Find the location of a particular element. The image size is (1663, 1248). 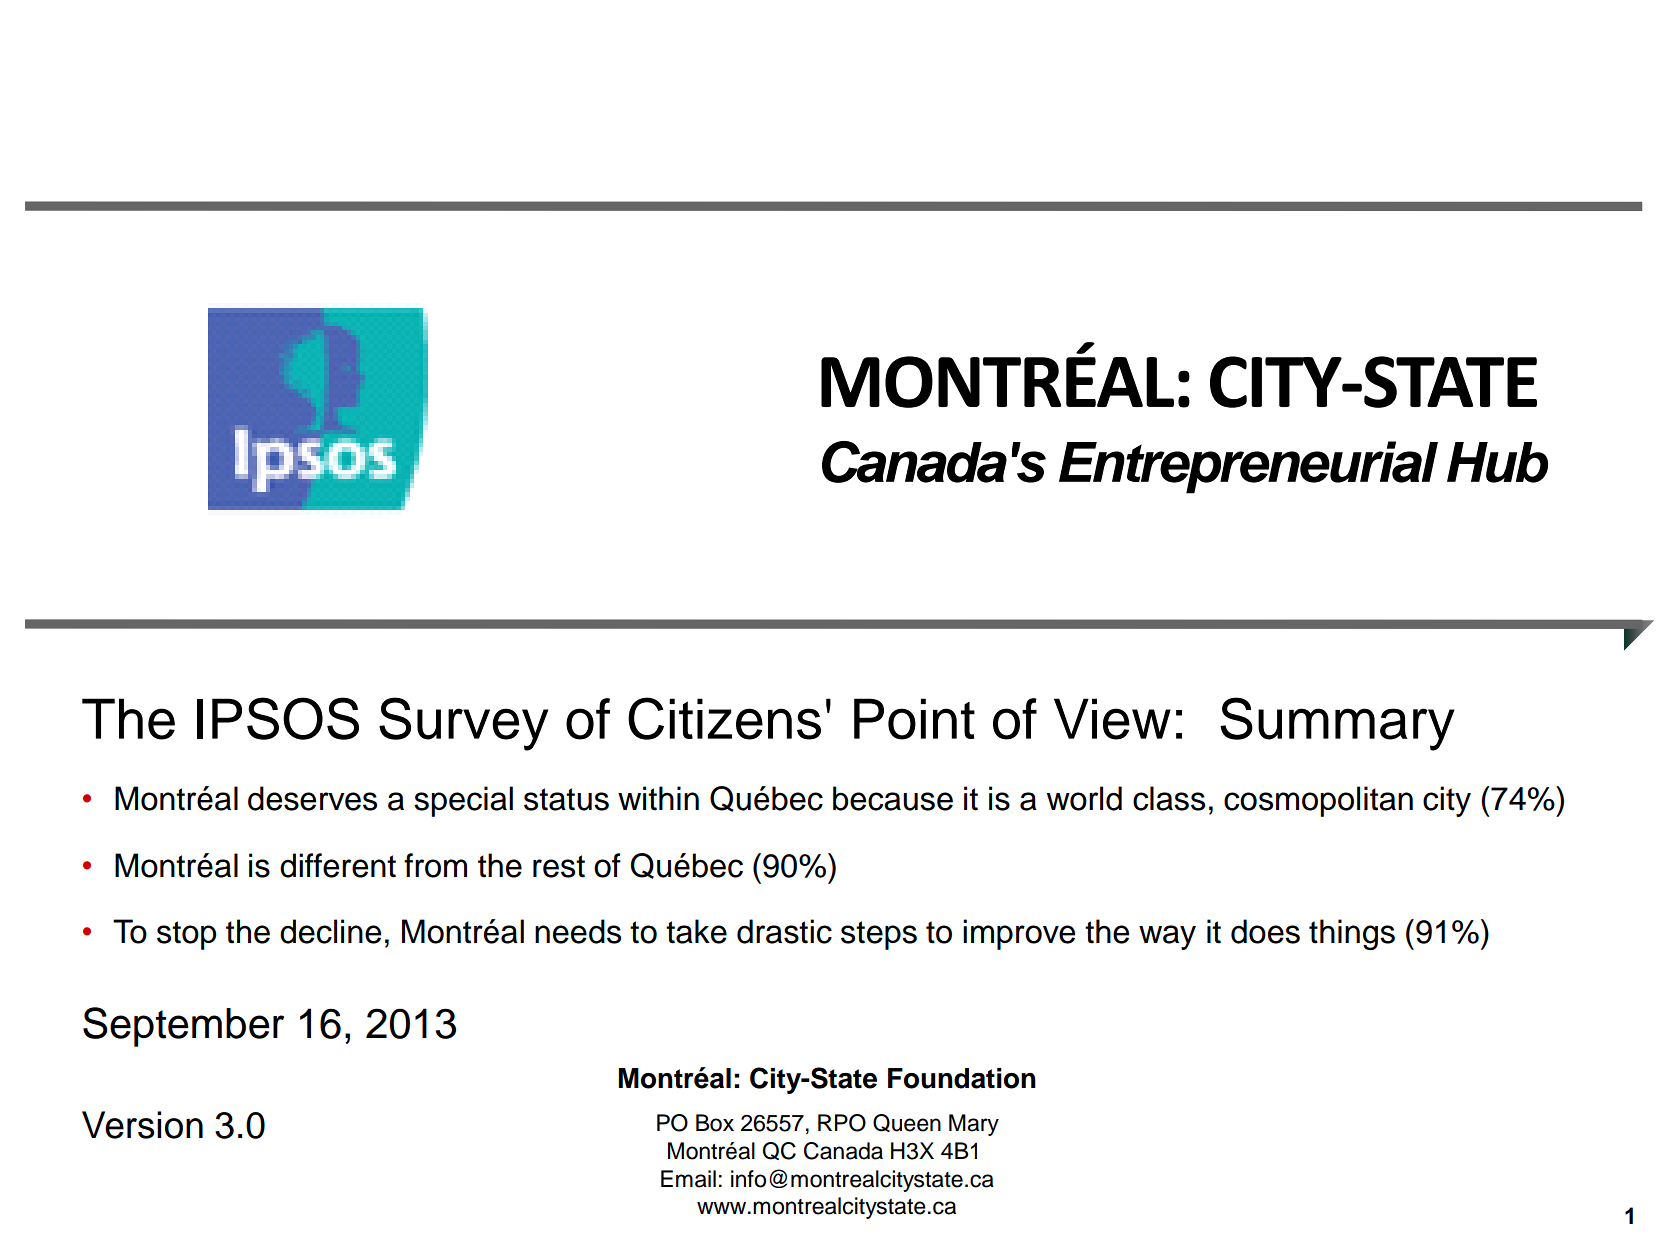

decline is located at coordinates (330, 931).
